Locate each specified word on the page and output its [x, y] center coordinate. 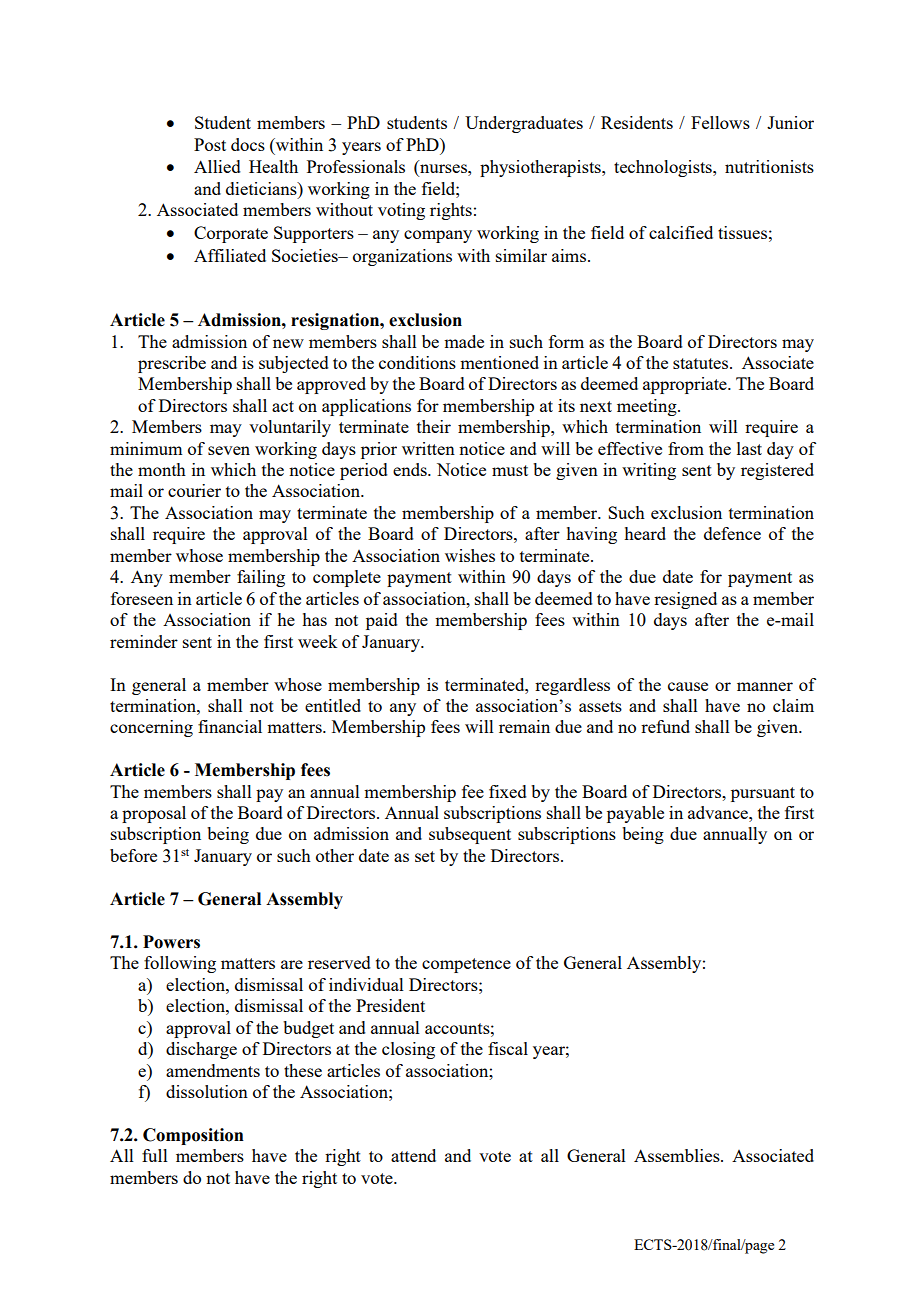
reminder [144, 641]
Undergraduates [524, 124]
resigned [685, 600]
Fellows [720, 122]
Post [210, 144]
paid [382, 621]
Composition [193, 1136]
